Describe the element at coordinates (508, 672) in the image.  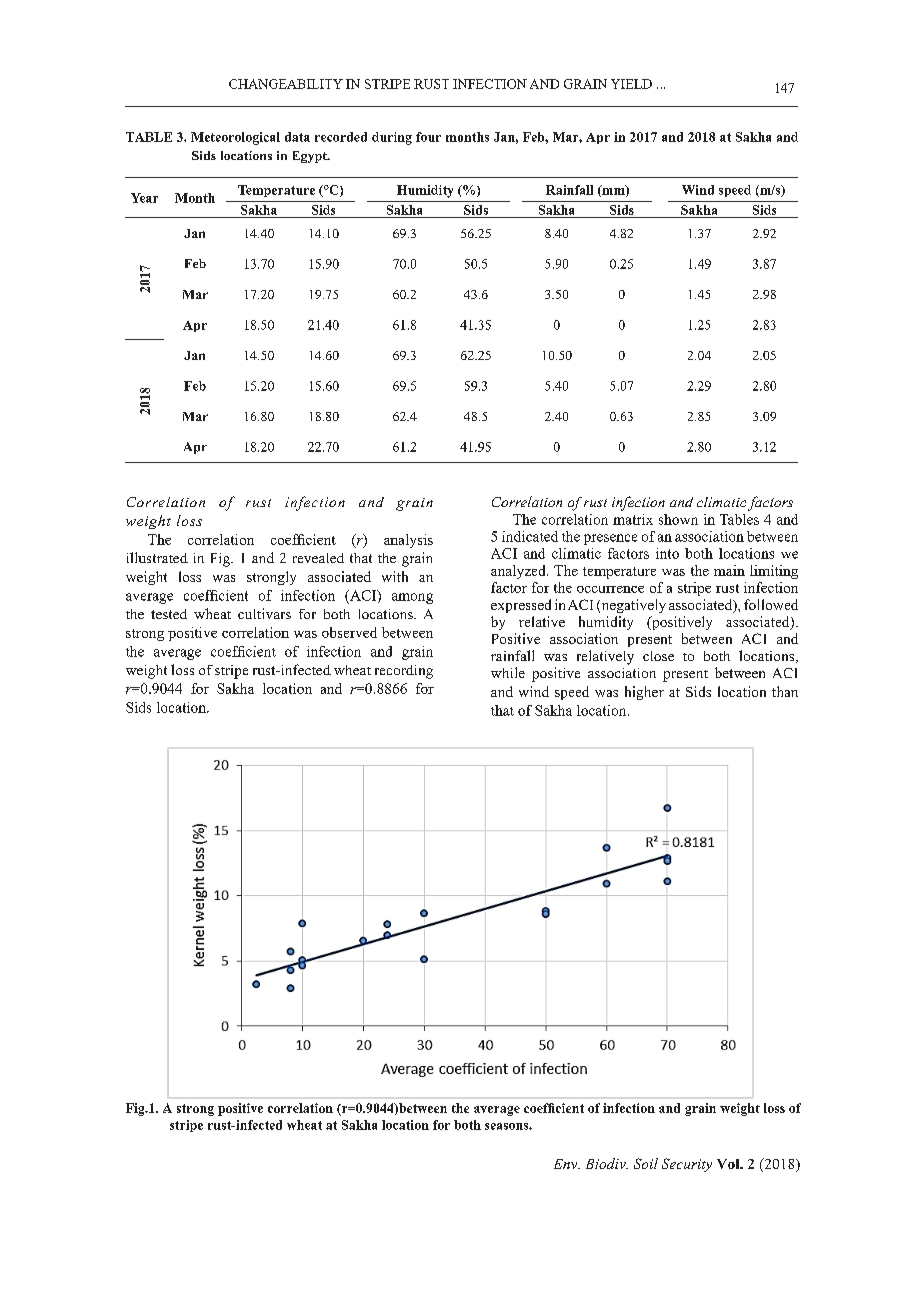
I see `while` at that location.
